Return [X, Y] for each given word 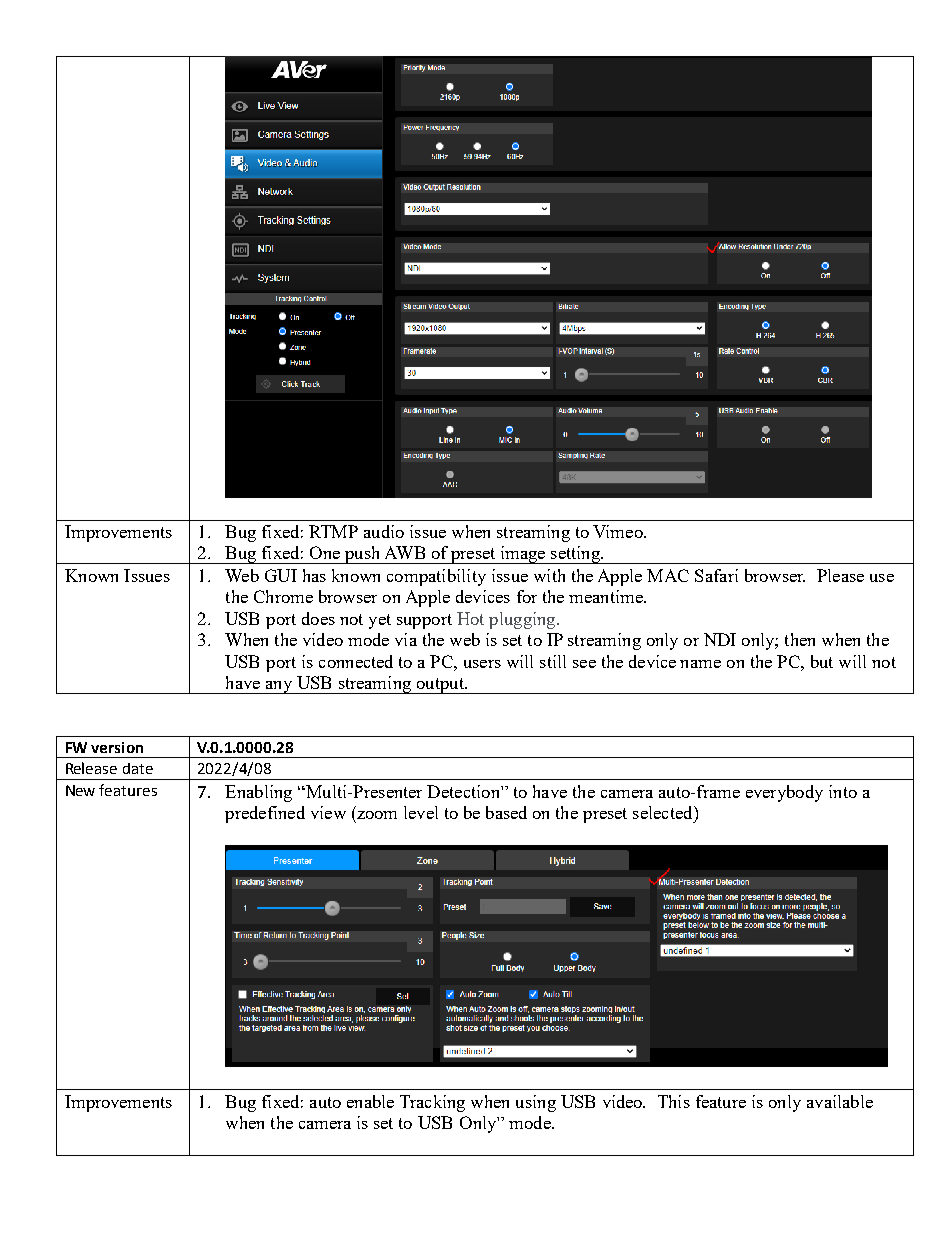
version [117, 747]
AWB [405, 552]
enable [370, 1101]
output [440, 686]
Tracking [432, 1103]
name [700, 664]
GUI [281, 575]
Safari [716, 575]
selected [664, 812]
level [421, 812]
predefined [265, 814]
